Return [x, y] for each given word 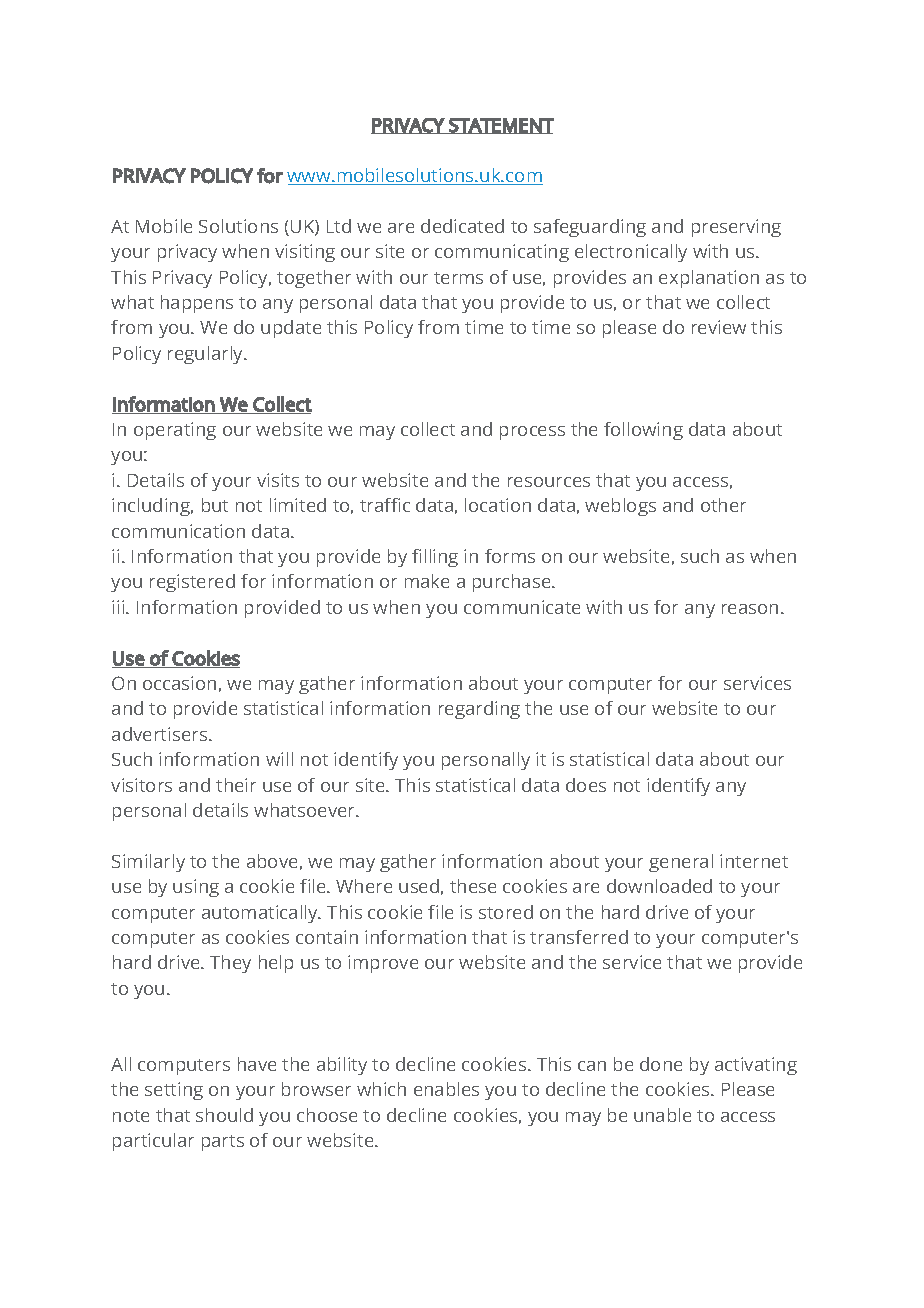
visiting [305, 253]
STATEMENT [500, 126]
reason [750, 609]
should [224, 1115]
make [427, 581]
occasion [179, 683]
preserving [736, 228]
